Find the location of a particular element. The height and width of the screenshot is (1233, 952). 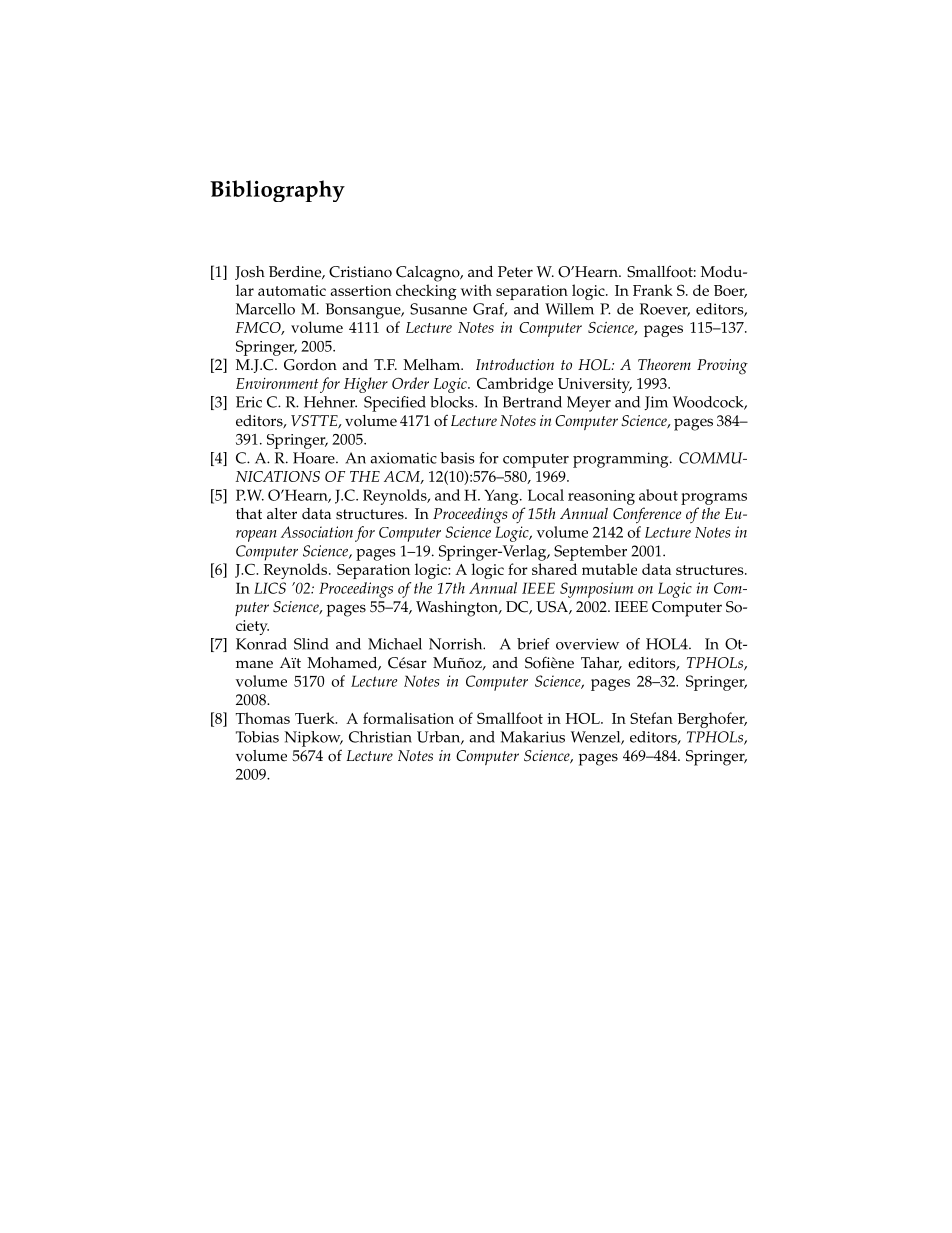

Frank is located at coordinates (653, 290).
